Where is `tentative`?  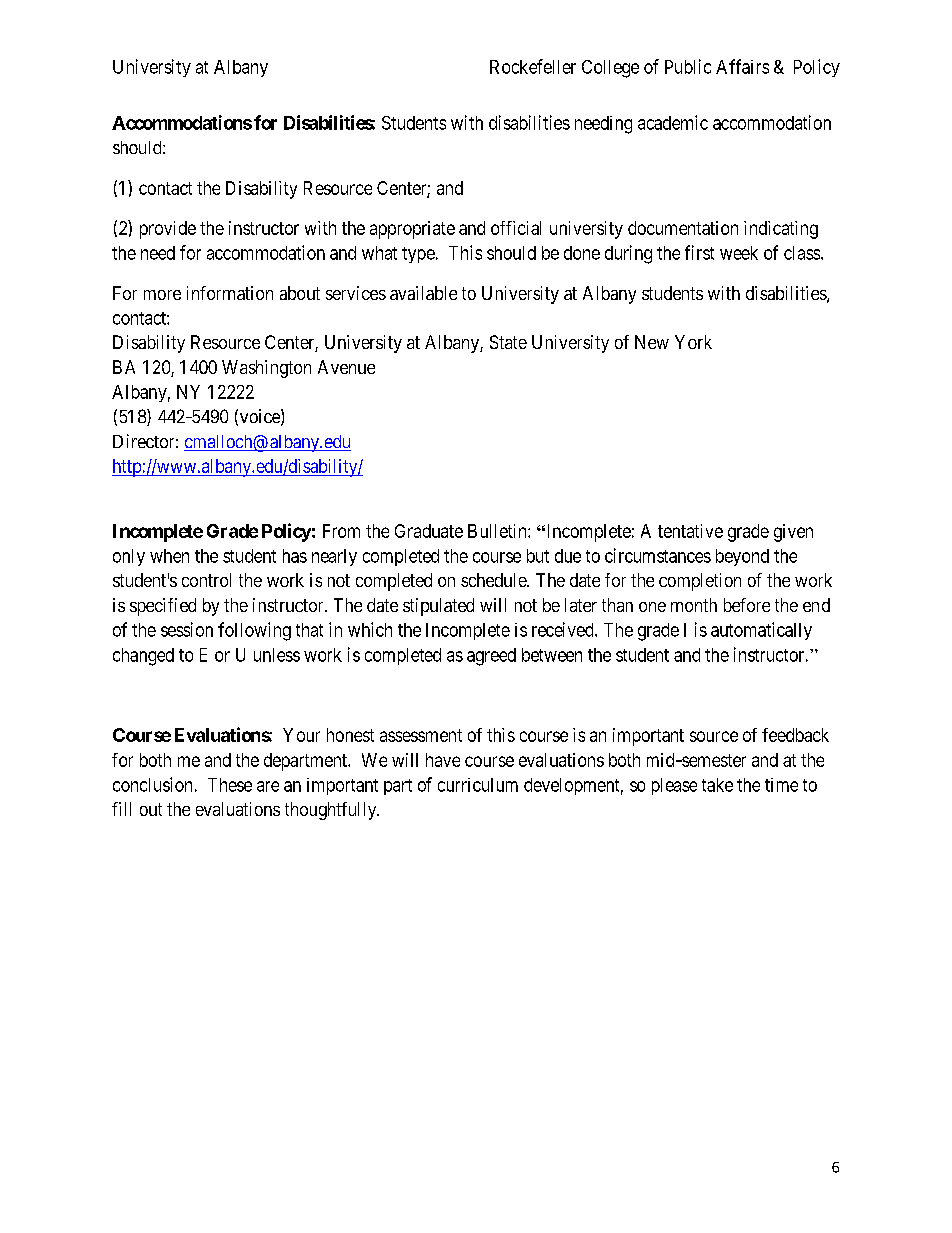 tentative is located at coordinates (690, 531).
